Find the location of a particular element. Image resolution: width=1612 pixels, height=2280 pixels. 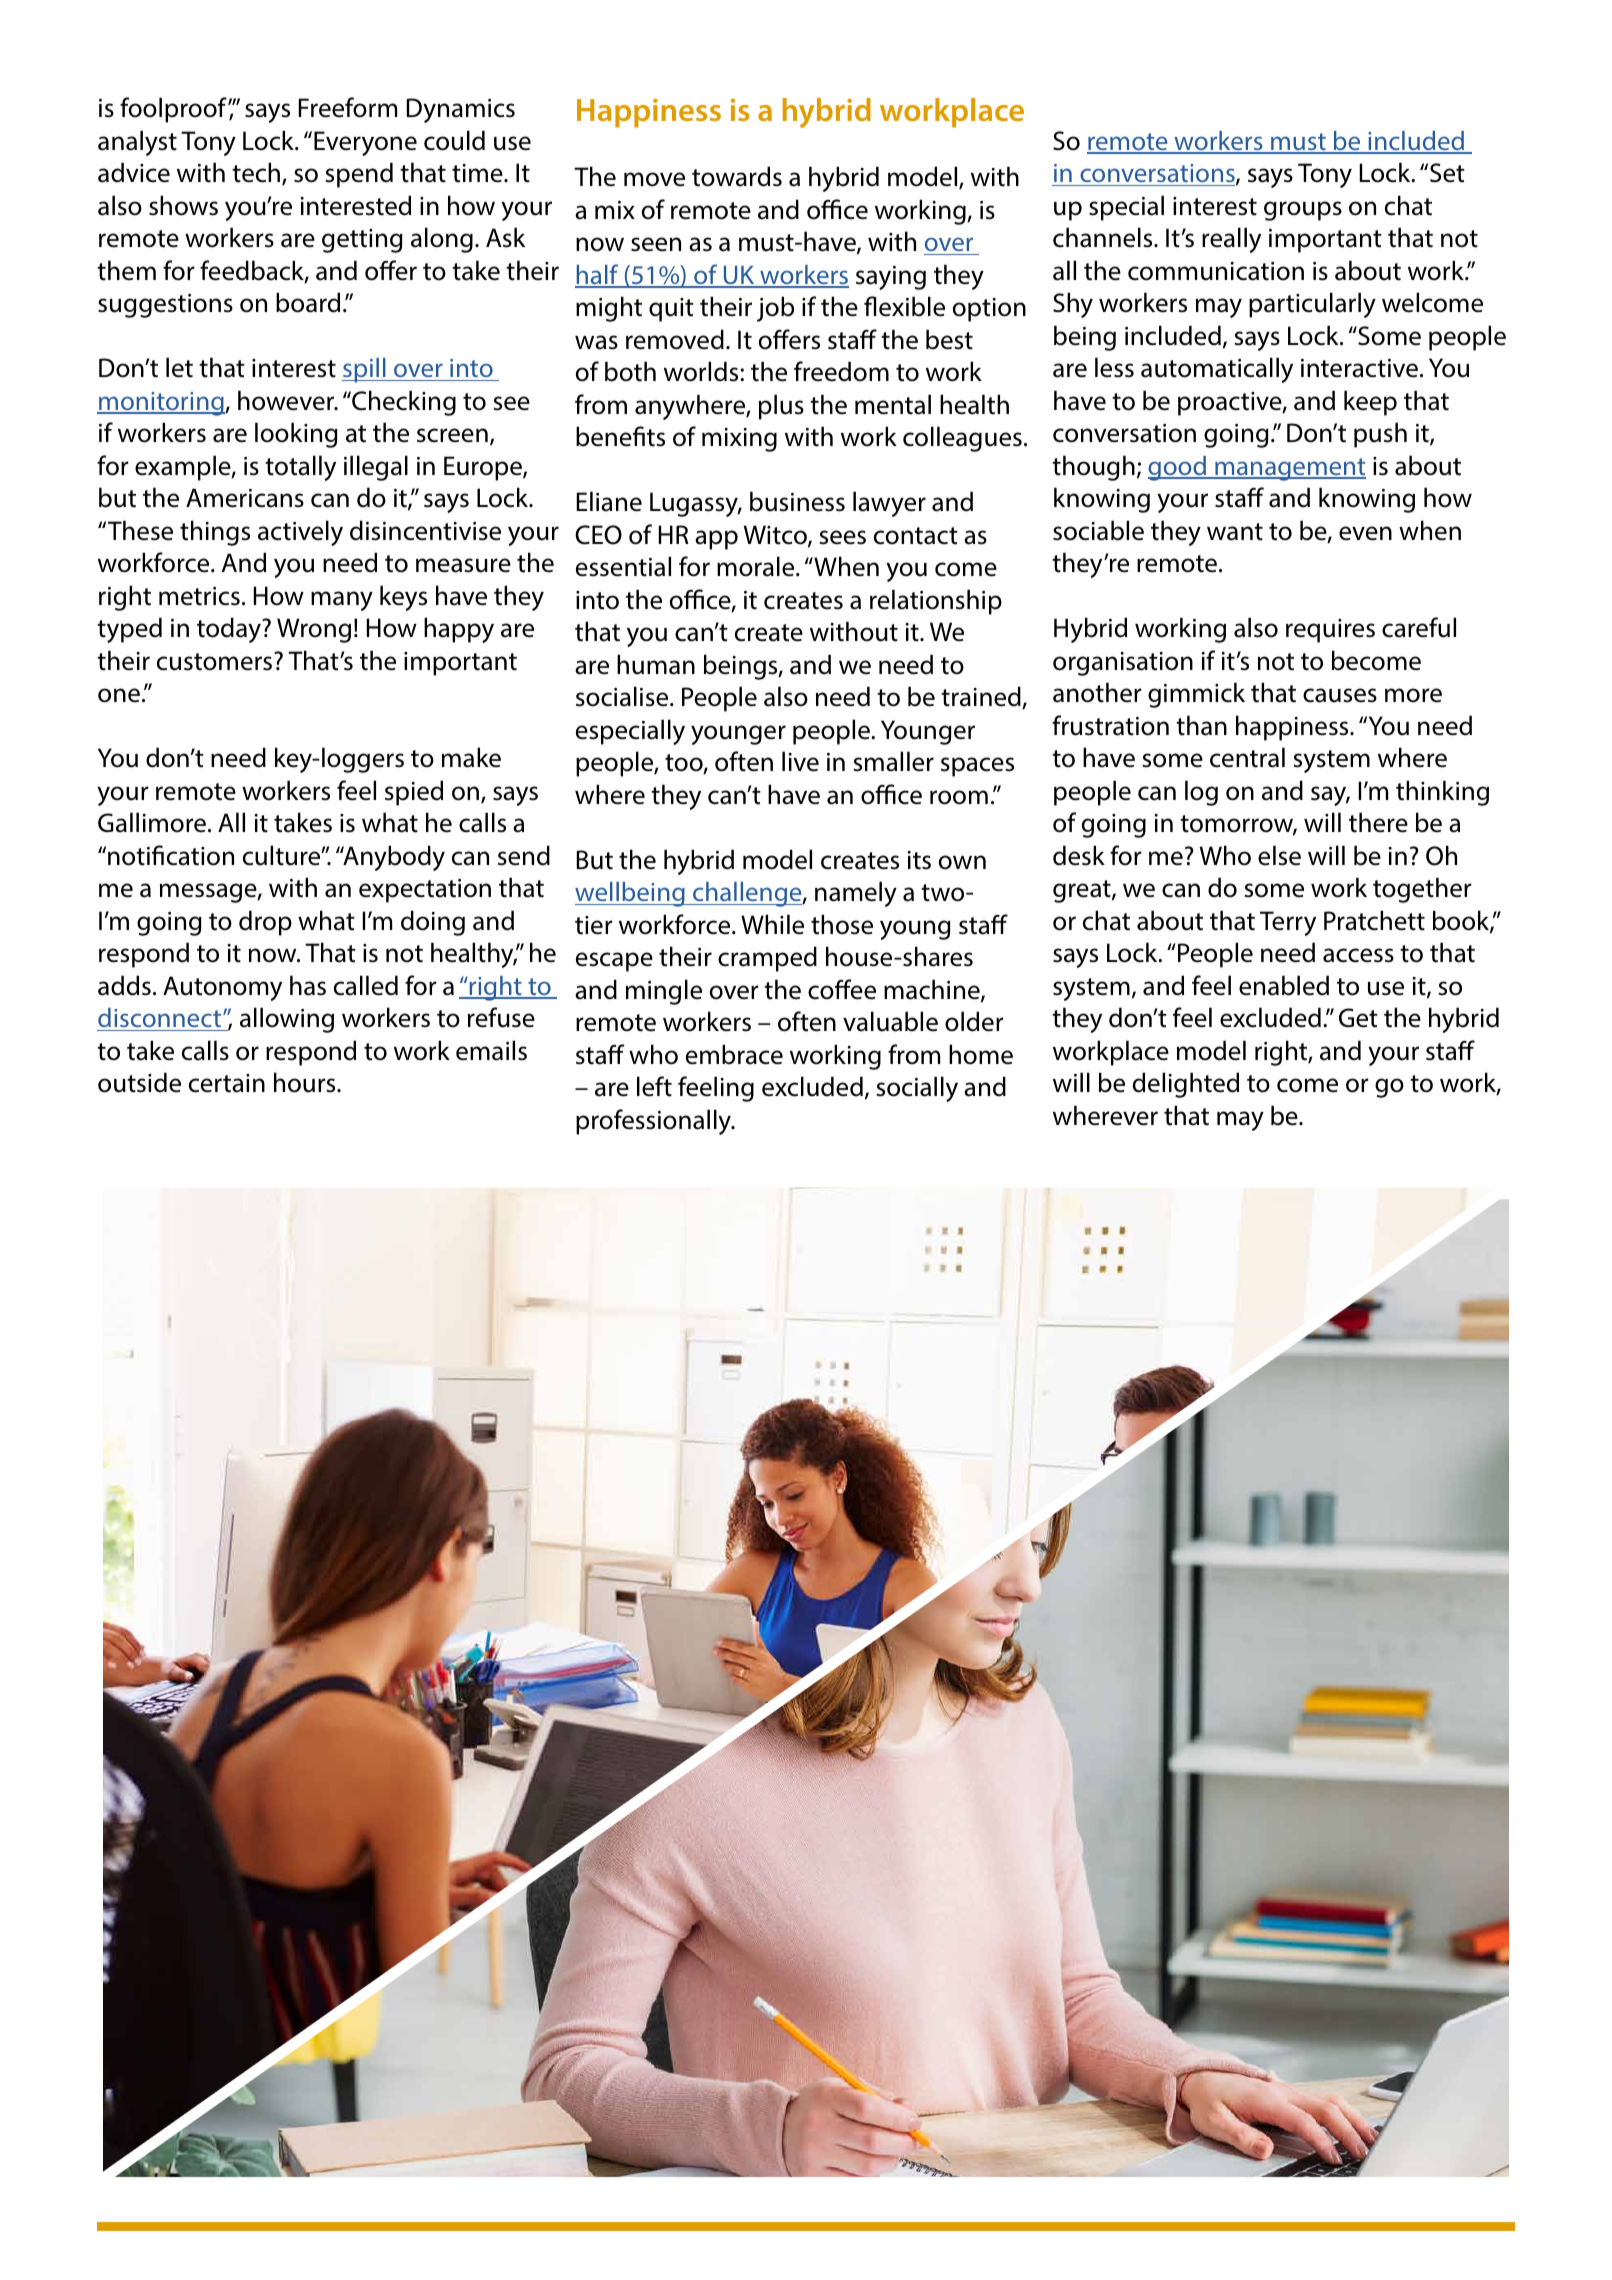

Everyone is located at coordinates (365, 143).
